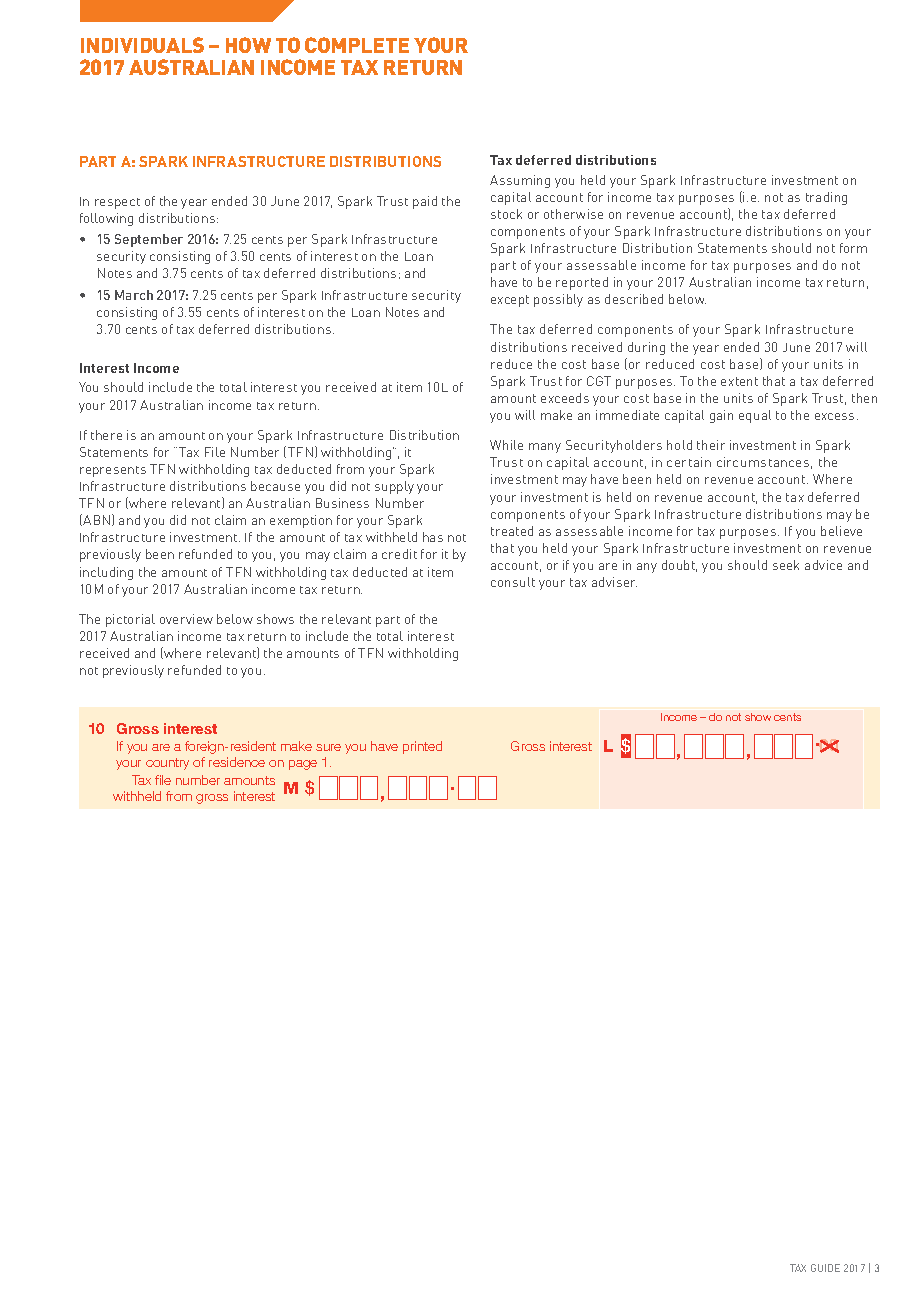 This screenshot has width=924, height=1308. What do you see at coordinates (130, 620) in the screenshot?
I see `pictorial` at bounding box center [130, 620].
